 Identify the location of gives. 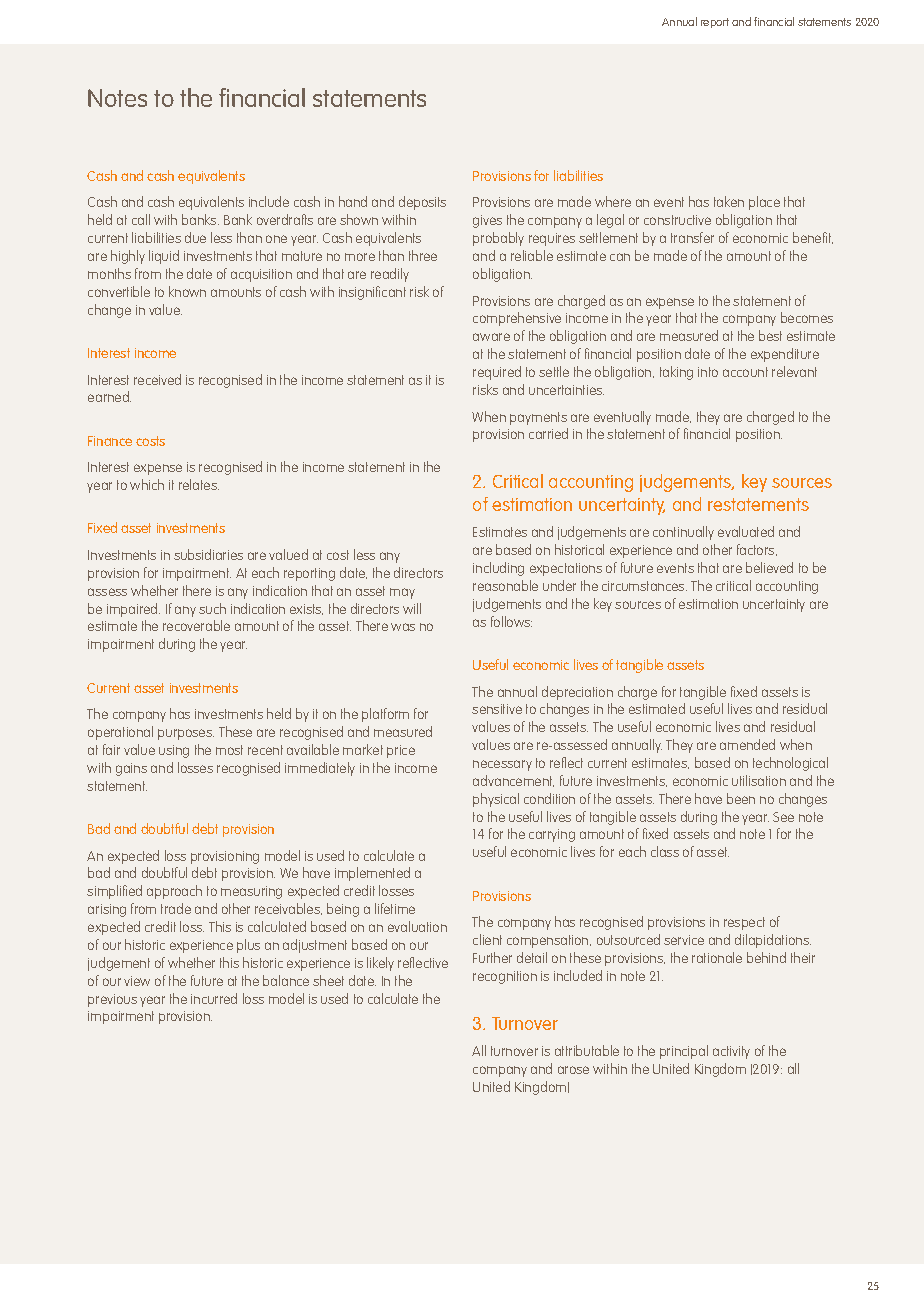
(487, 221).
